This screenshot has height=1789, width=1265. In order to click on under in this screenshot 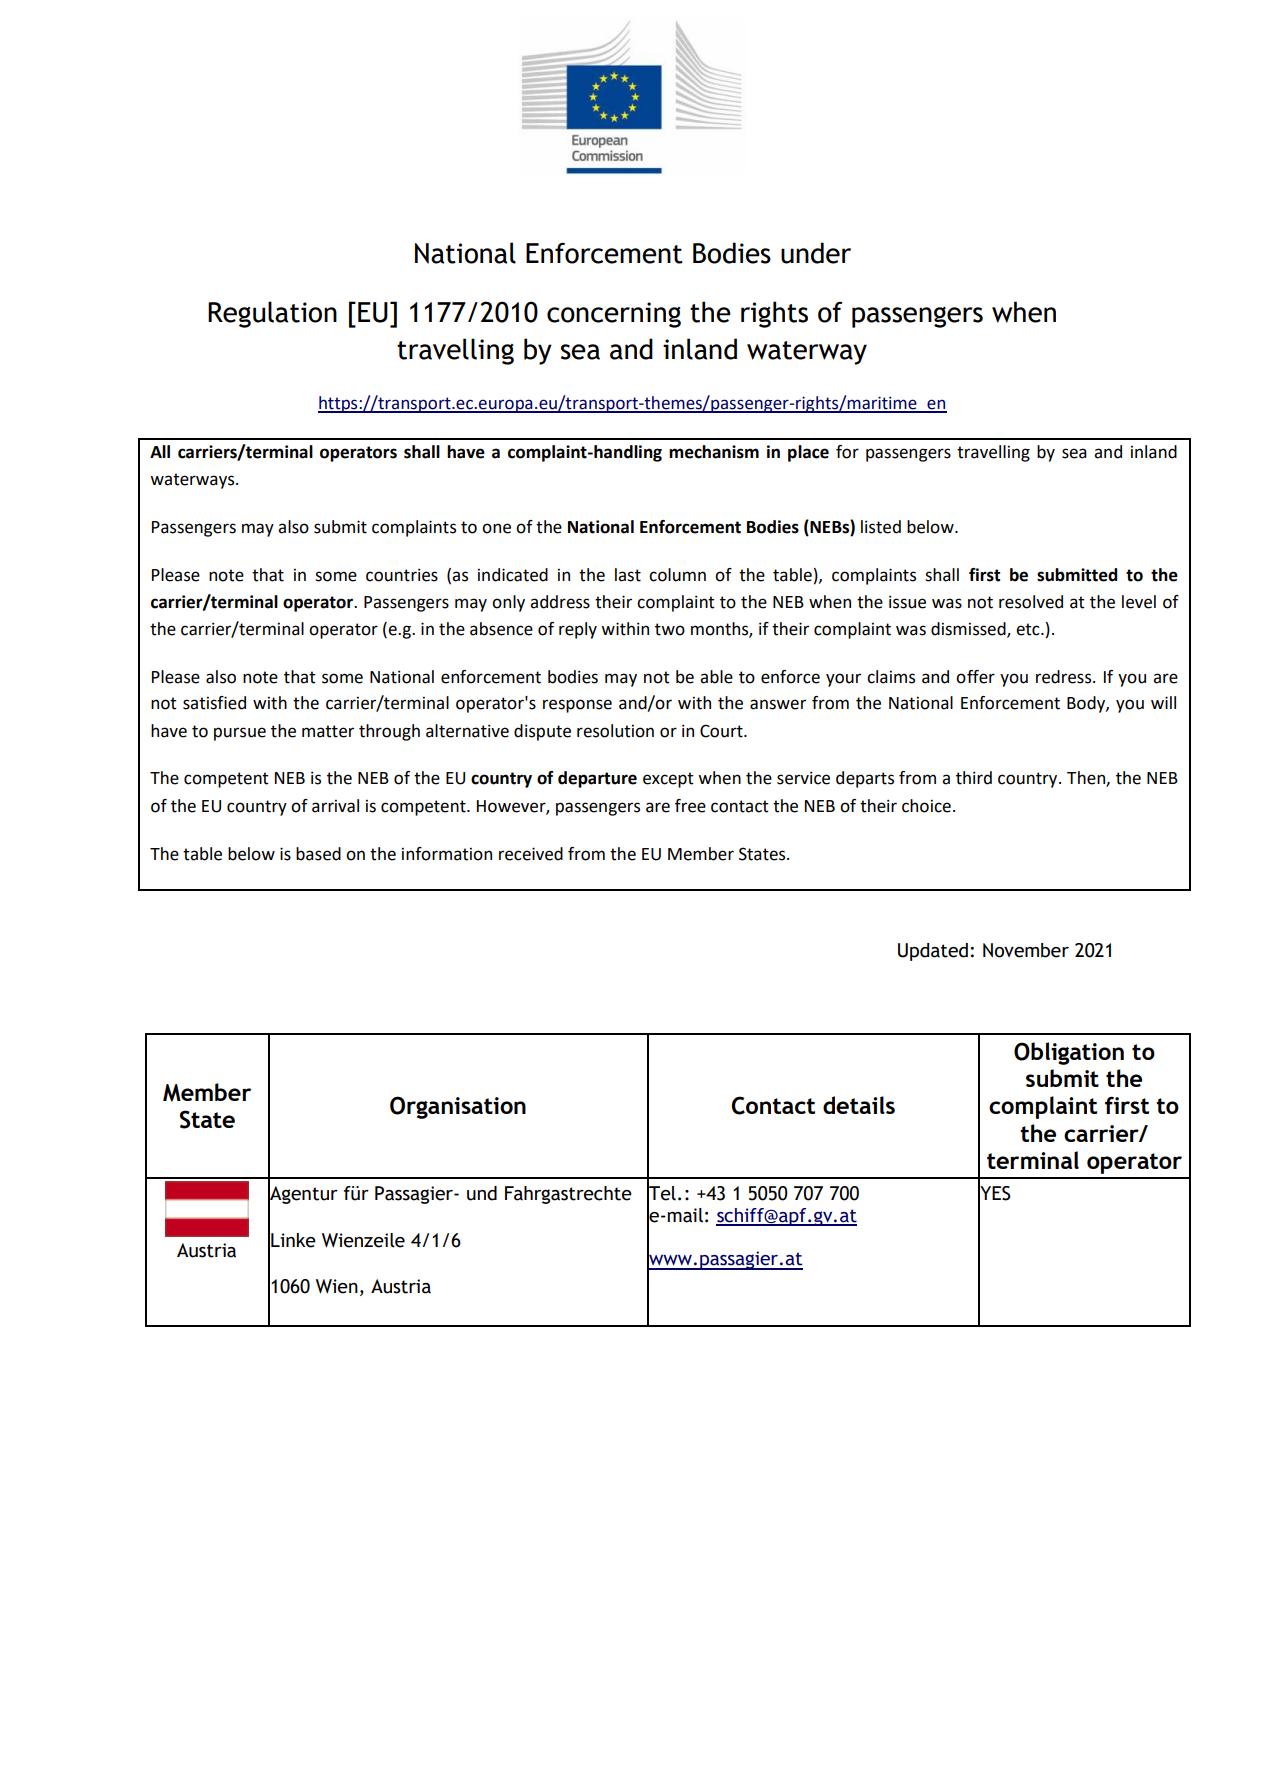, I will do `click(816, 253)`.
